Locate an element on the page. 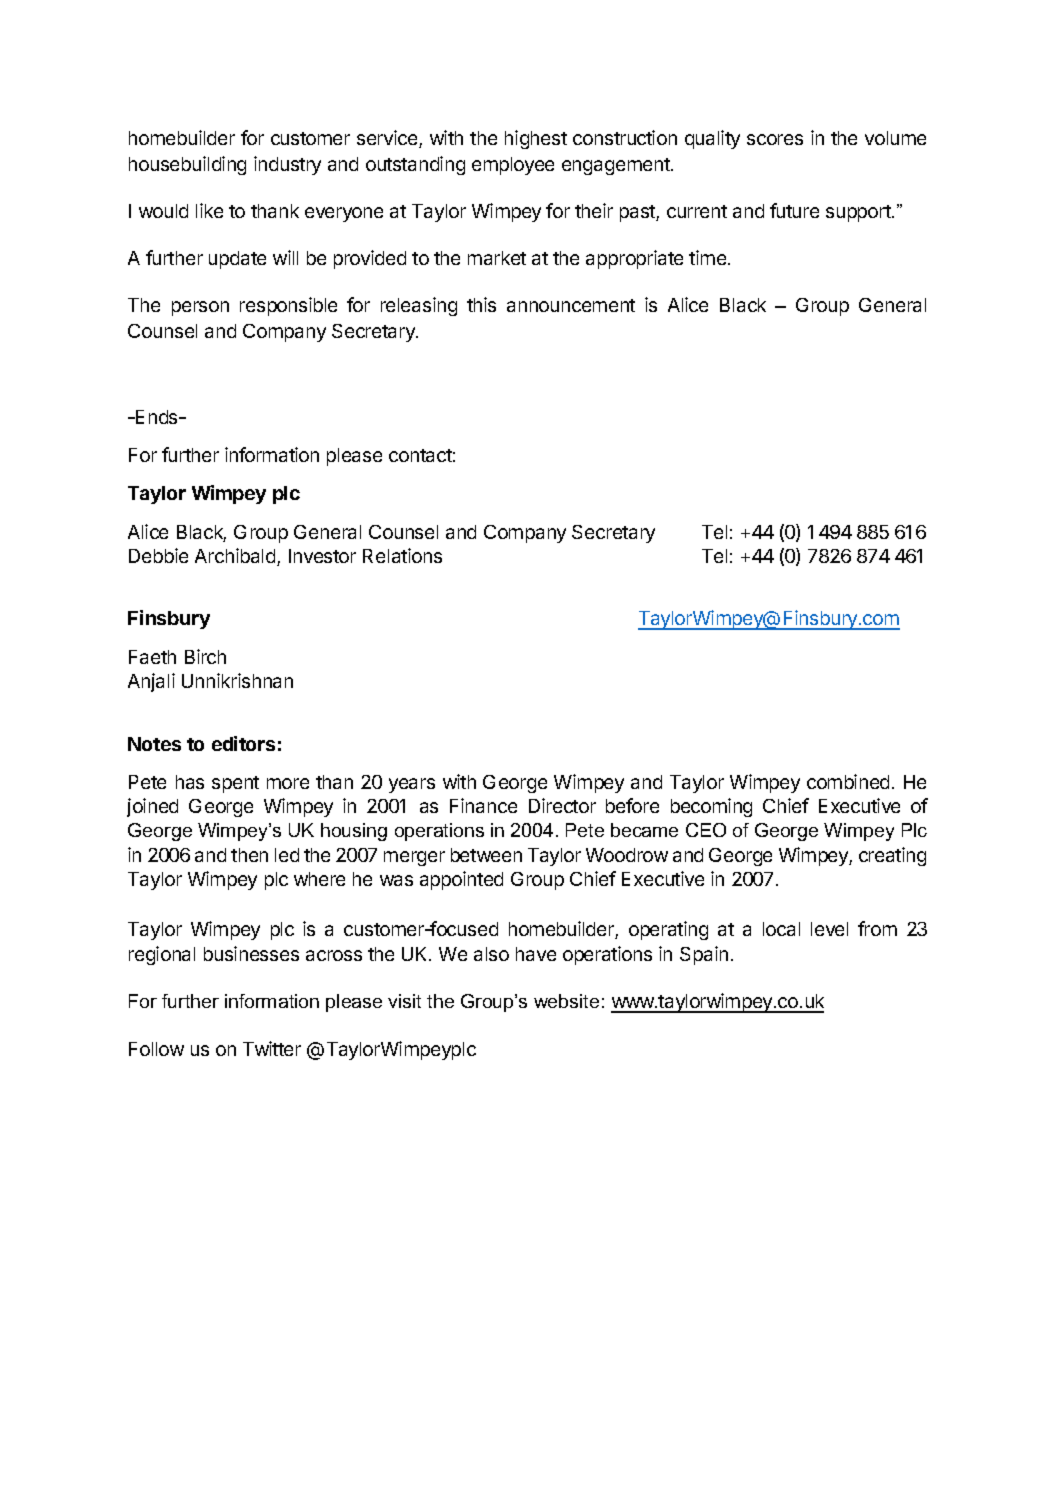  Archibald is located at coordinates (235, 555).
